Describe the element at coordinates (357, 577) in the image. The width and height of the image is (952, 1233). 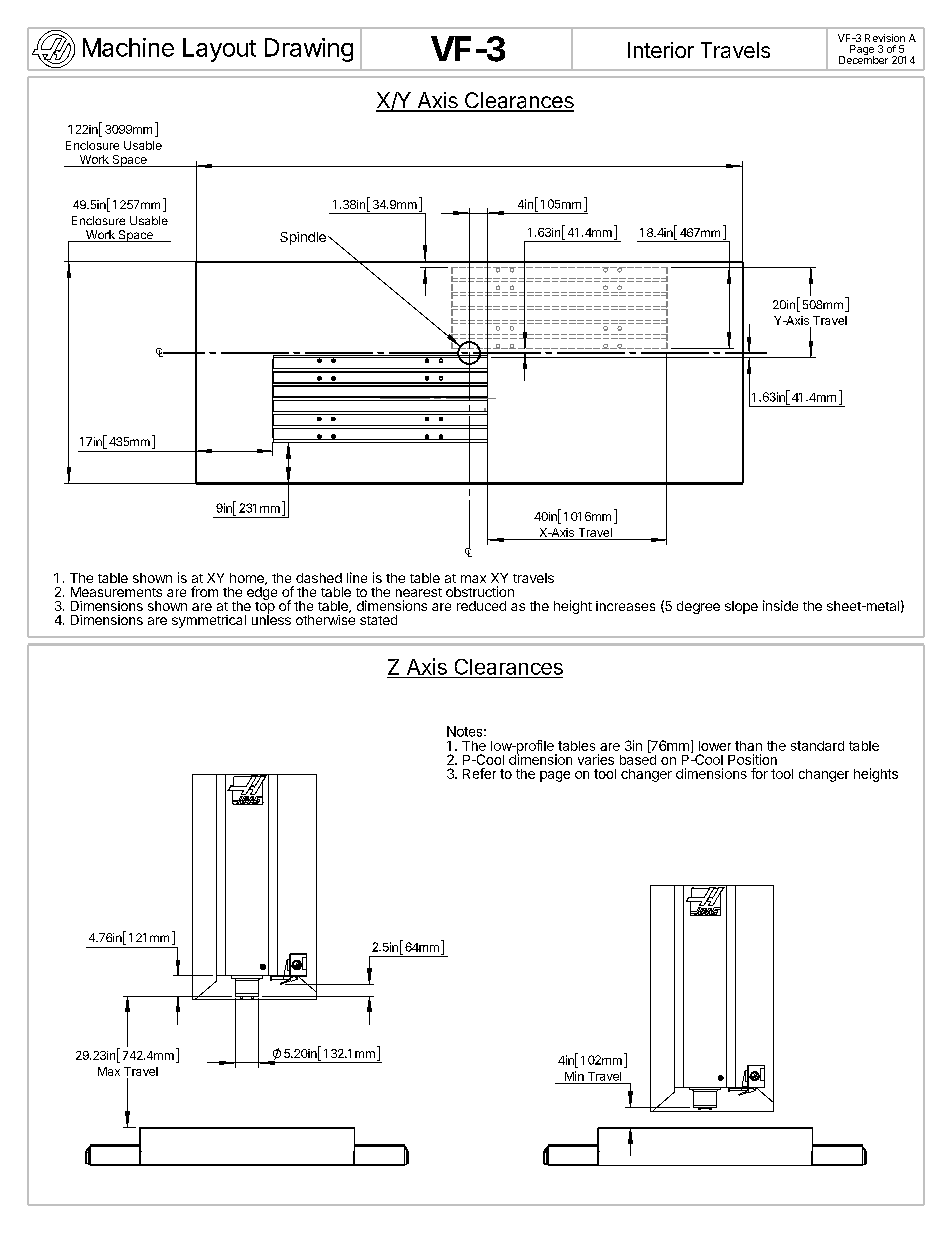
I see `line` at that location.
